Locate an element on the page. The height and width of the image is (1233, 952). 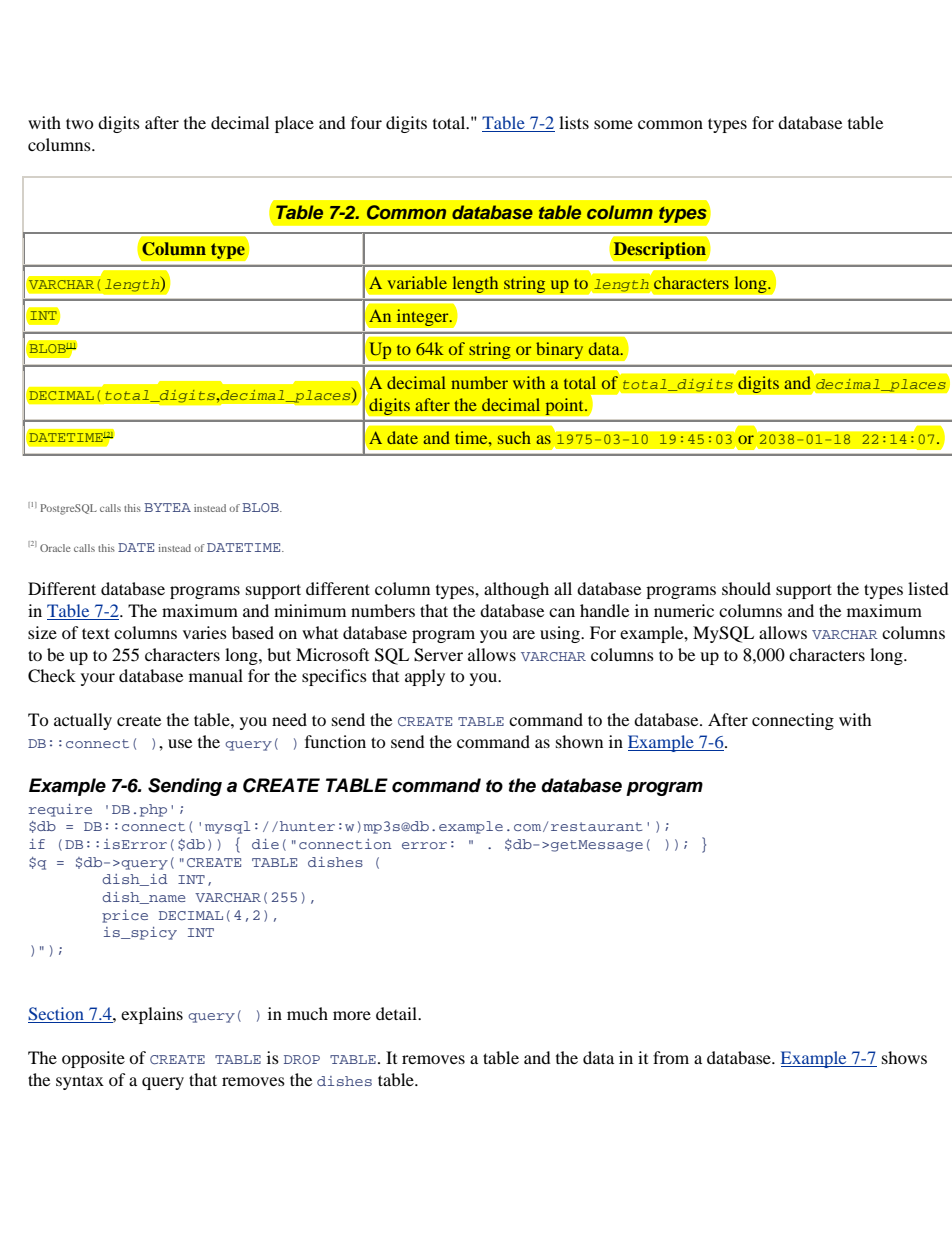
lists is located at coordinates (574, 122).
